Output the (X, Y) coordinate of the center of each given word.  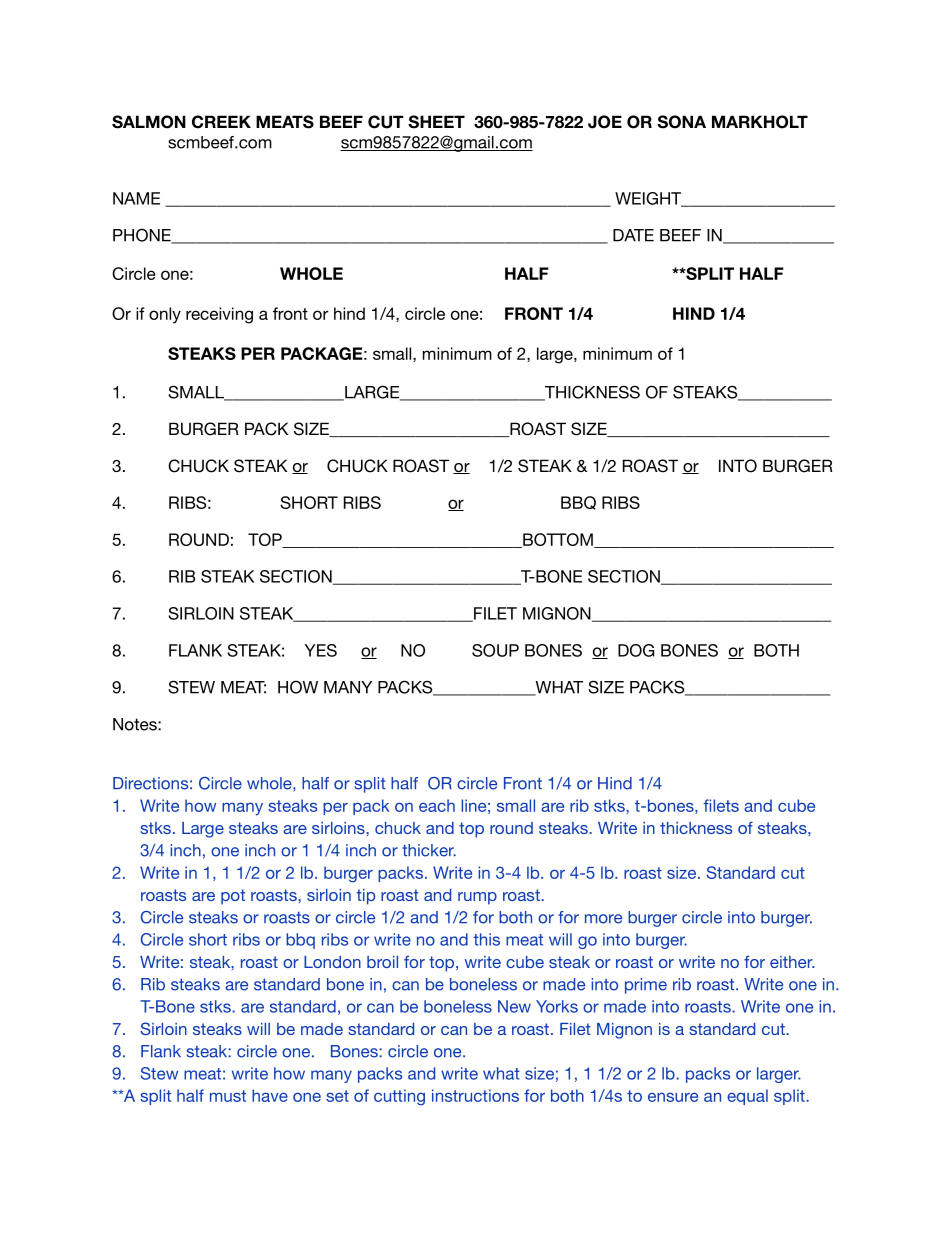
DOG (636, 650)
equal (747, 1097)
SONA (681, 122)
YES (321, 650)
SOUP (495, 650)
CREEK (221, 122)
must (228, 1096)
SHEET (436, 122)
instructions (475, 1095)
